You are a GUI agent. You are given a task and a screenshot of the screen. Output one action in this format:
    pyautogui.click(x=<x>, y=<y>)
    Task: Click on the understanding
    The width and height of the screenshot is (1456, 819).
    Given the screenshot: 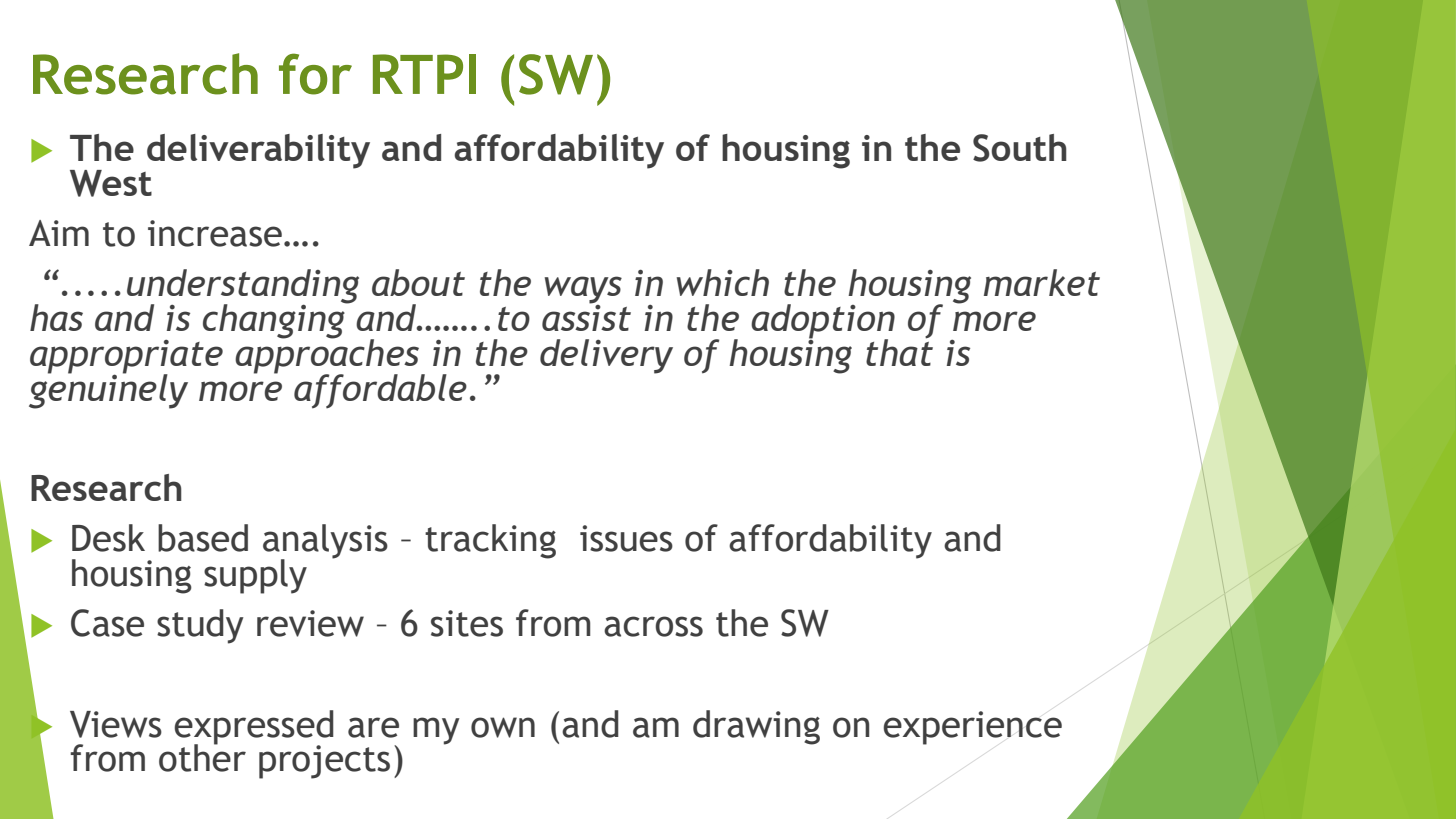 What is the action you would take?
    pyautogui.click(x=243, y=287)
